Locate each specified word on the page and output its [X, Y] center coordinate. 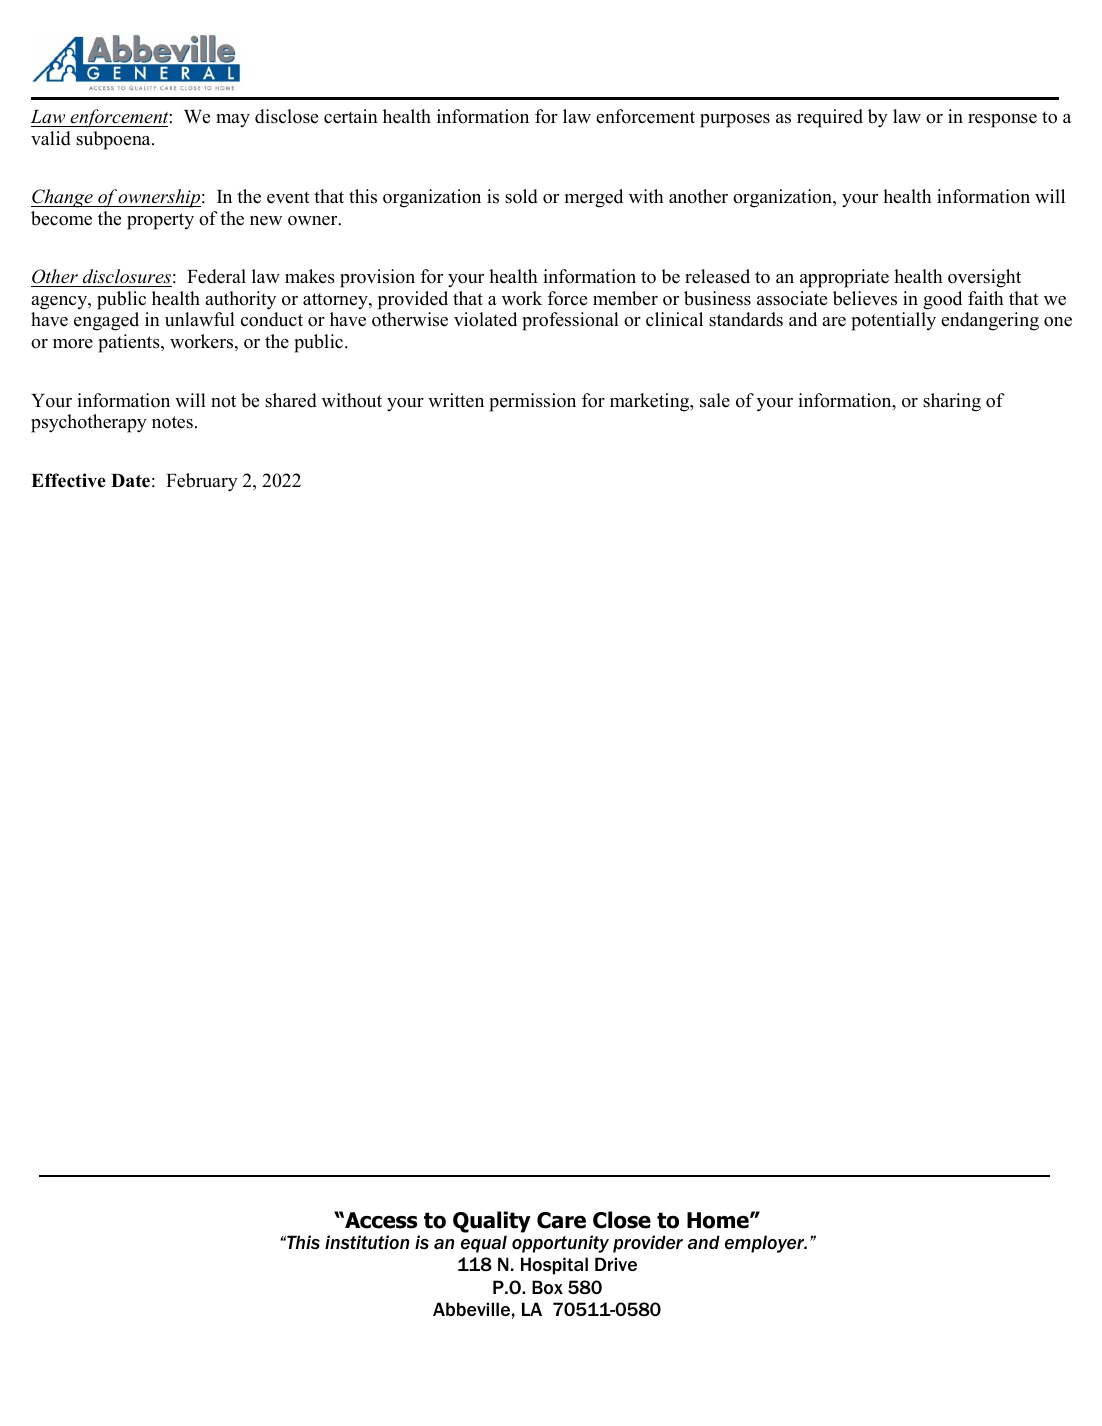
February [202, 482]
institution [367, 1242]
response [1002, 121]
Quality [492, 1222]
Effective [68, 480]
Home [719, 1220]
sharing [952, 402]
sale [715, 400]
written [456, 400]
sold [521, 196]
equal [484, 1244]
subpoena [114, 140]
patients [130, 343]
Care [561, 1220]
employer [766, 1244]
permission [532, 402]
